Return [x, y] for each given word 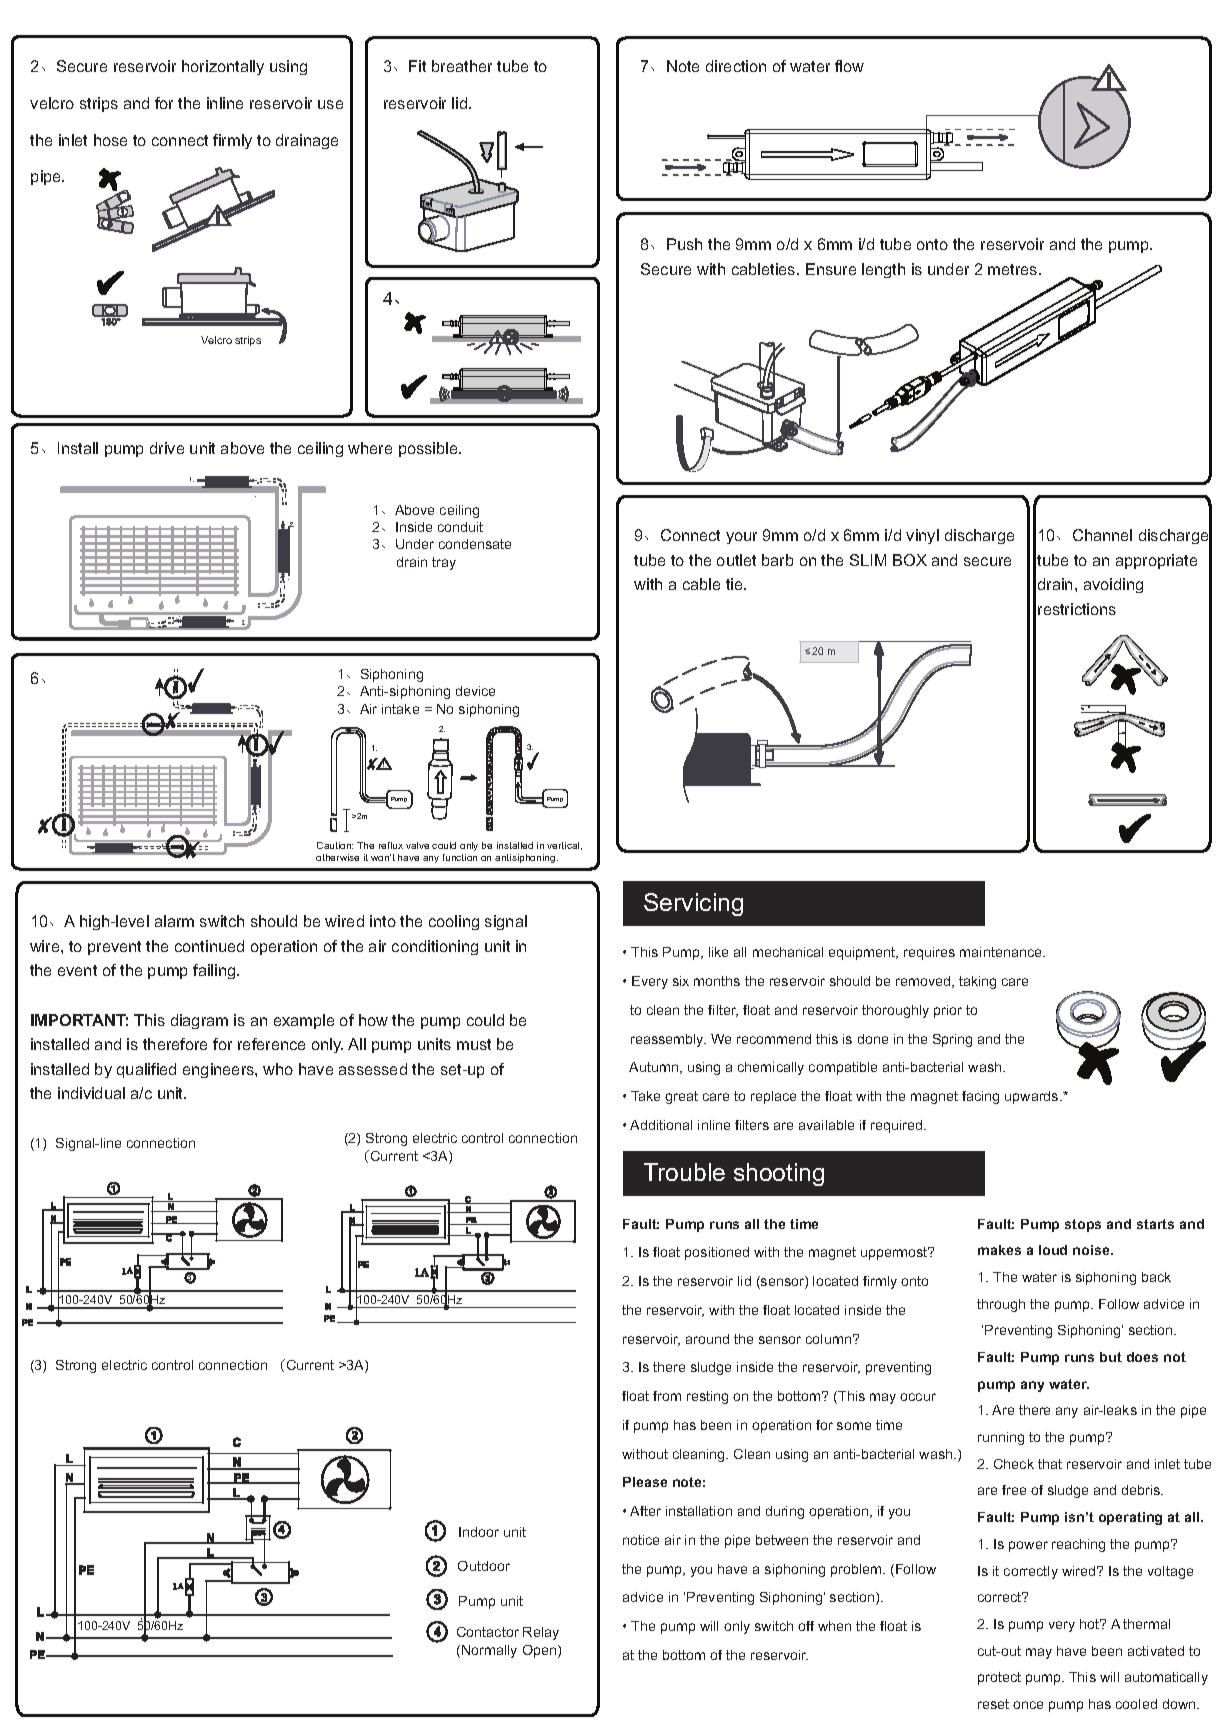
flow [849, 66]
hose [110, 140]
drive [167, 448]
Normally [489, 1651]
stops [1083, 1225]
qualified [146, 1070]
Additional [661, 1125]
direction [736, 66]
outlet [736, 560]
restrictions [1077, 609]
